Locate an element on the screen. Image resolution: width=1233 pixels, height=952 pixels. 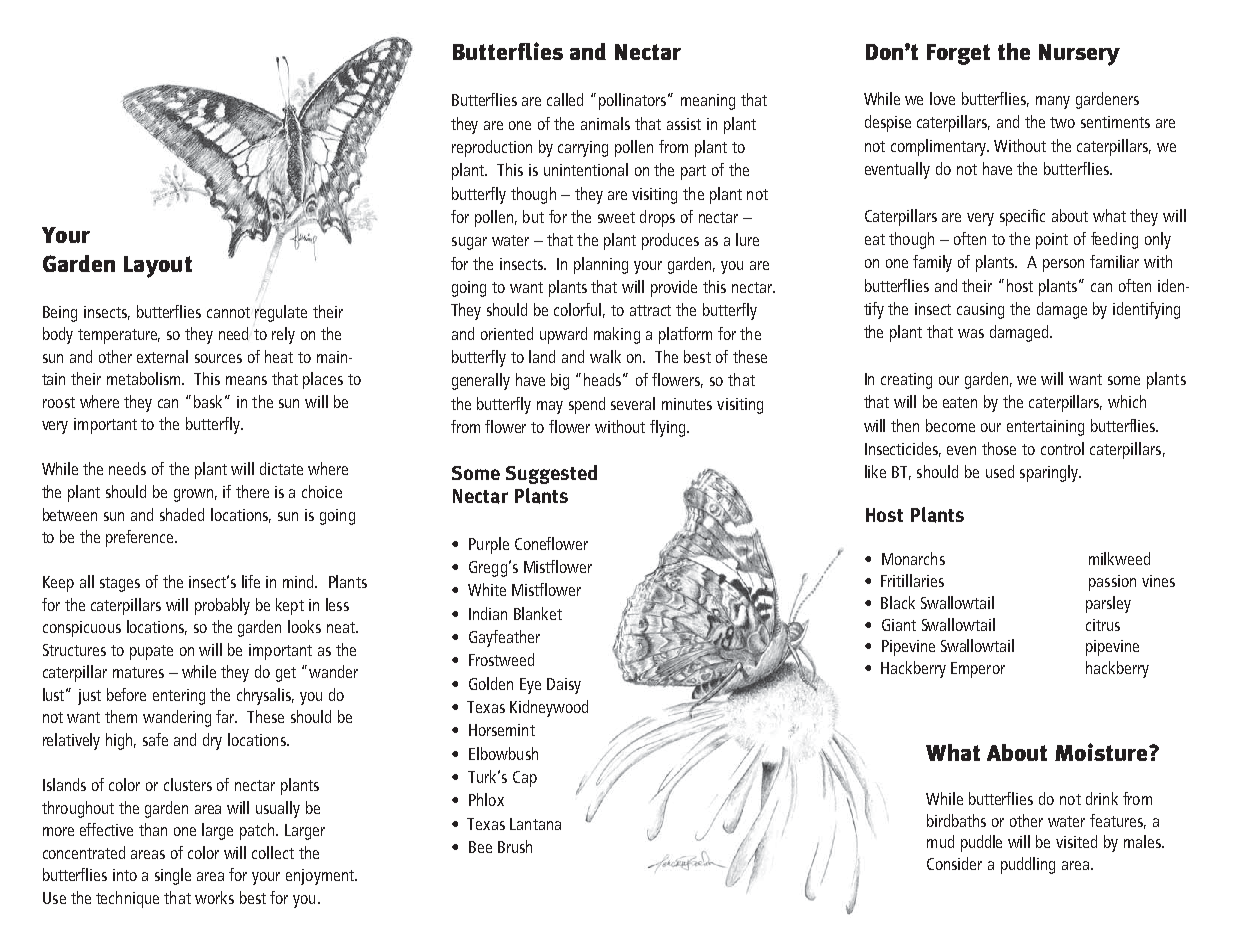
preference is located at coordinates (141, 538).
